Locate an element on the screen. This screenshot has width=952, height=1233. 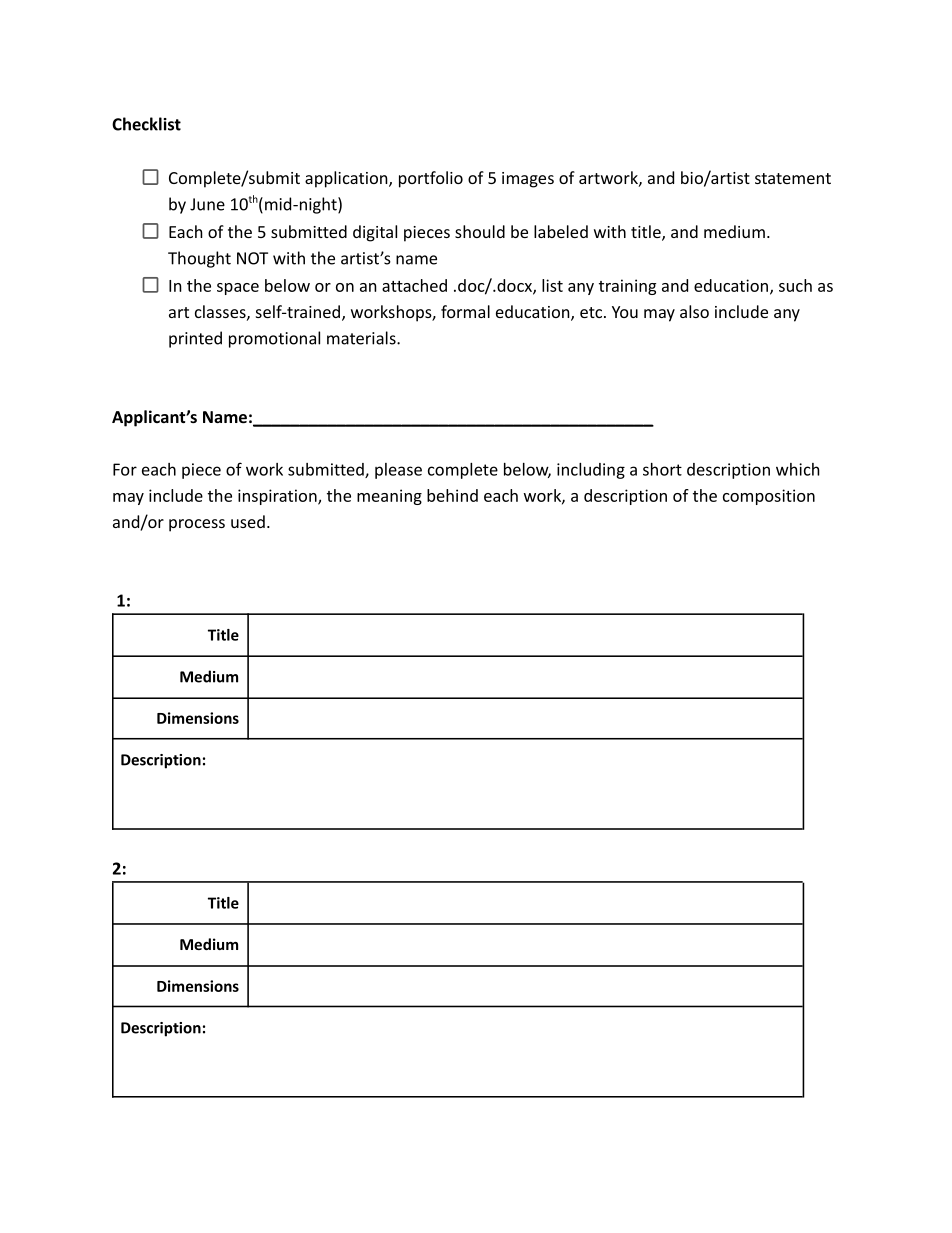
also is located at coordinates (694, 311).
